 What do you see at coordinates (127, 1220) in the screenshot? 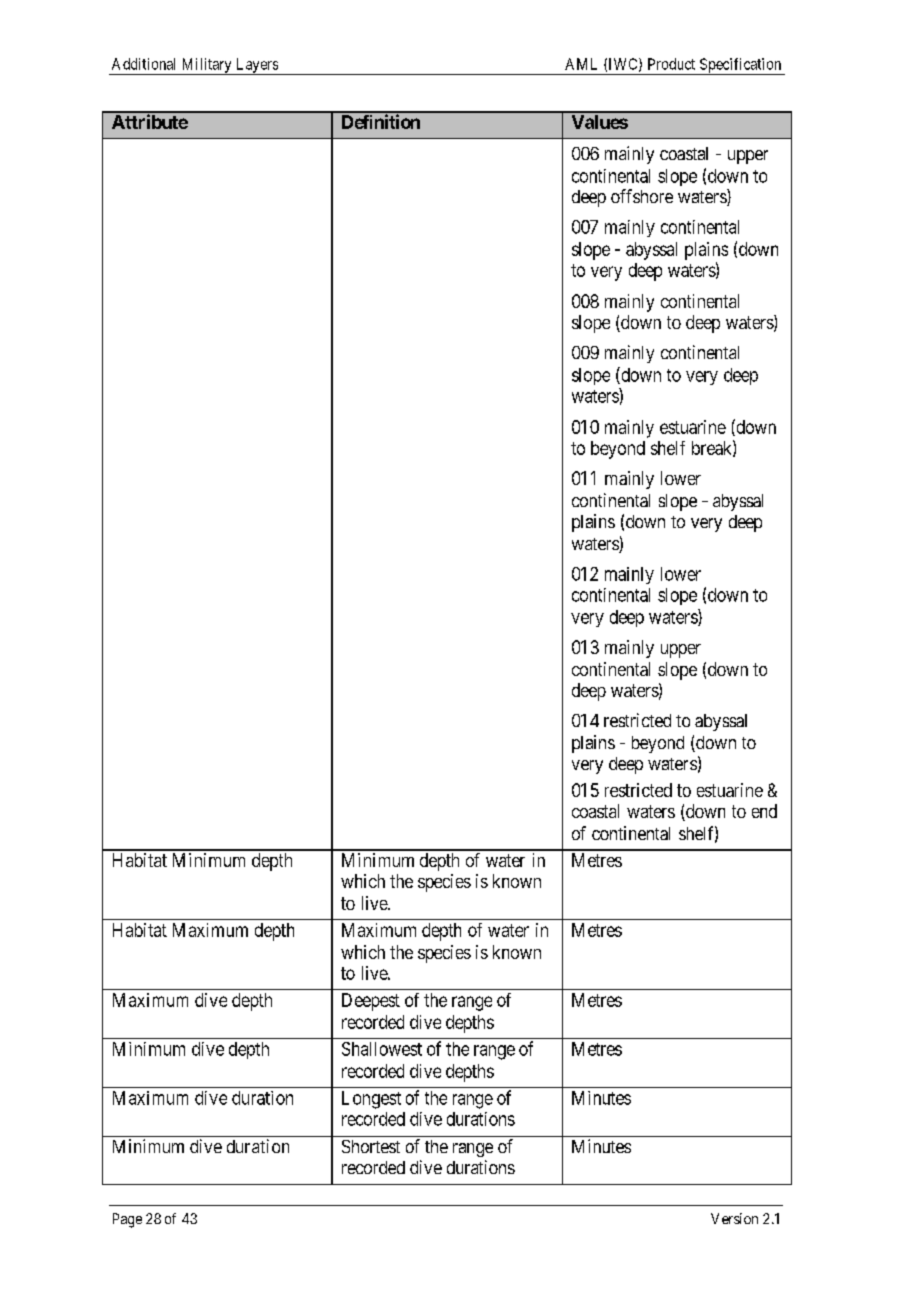
I see `Page` at bounding box center [127, 1220].
